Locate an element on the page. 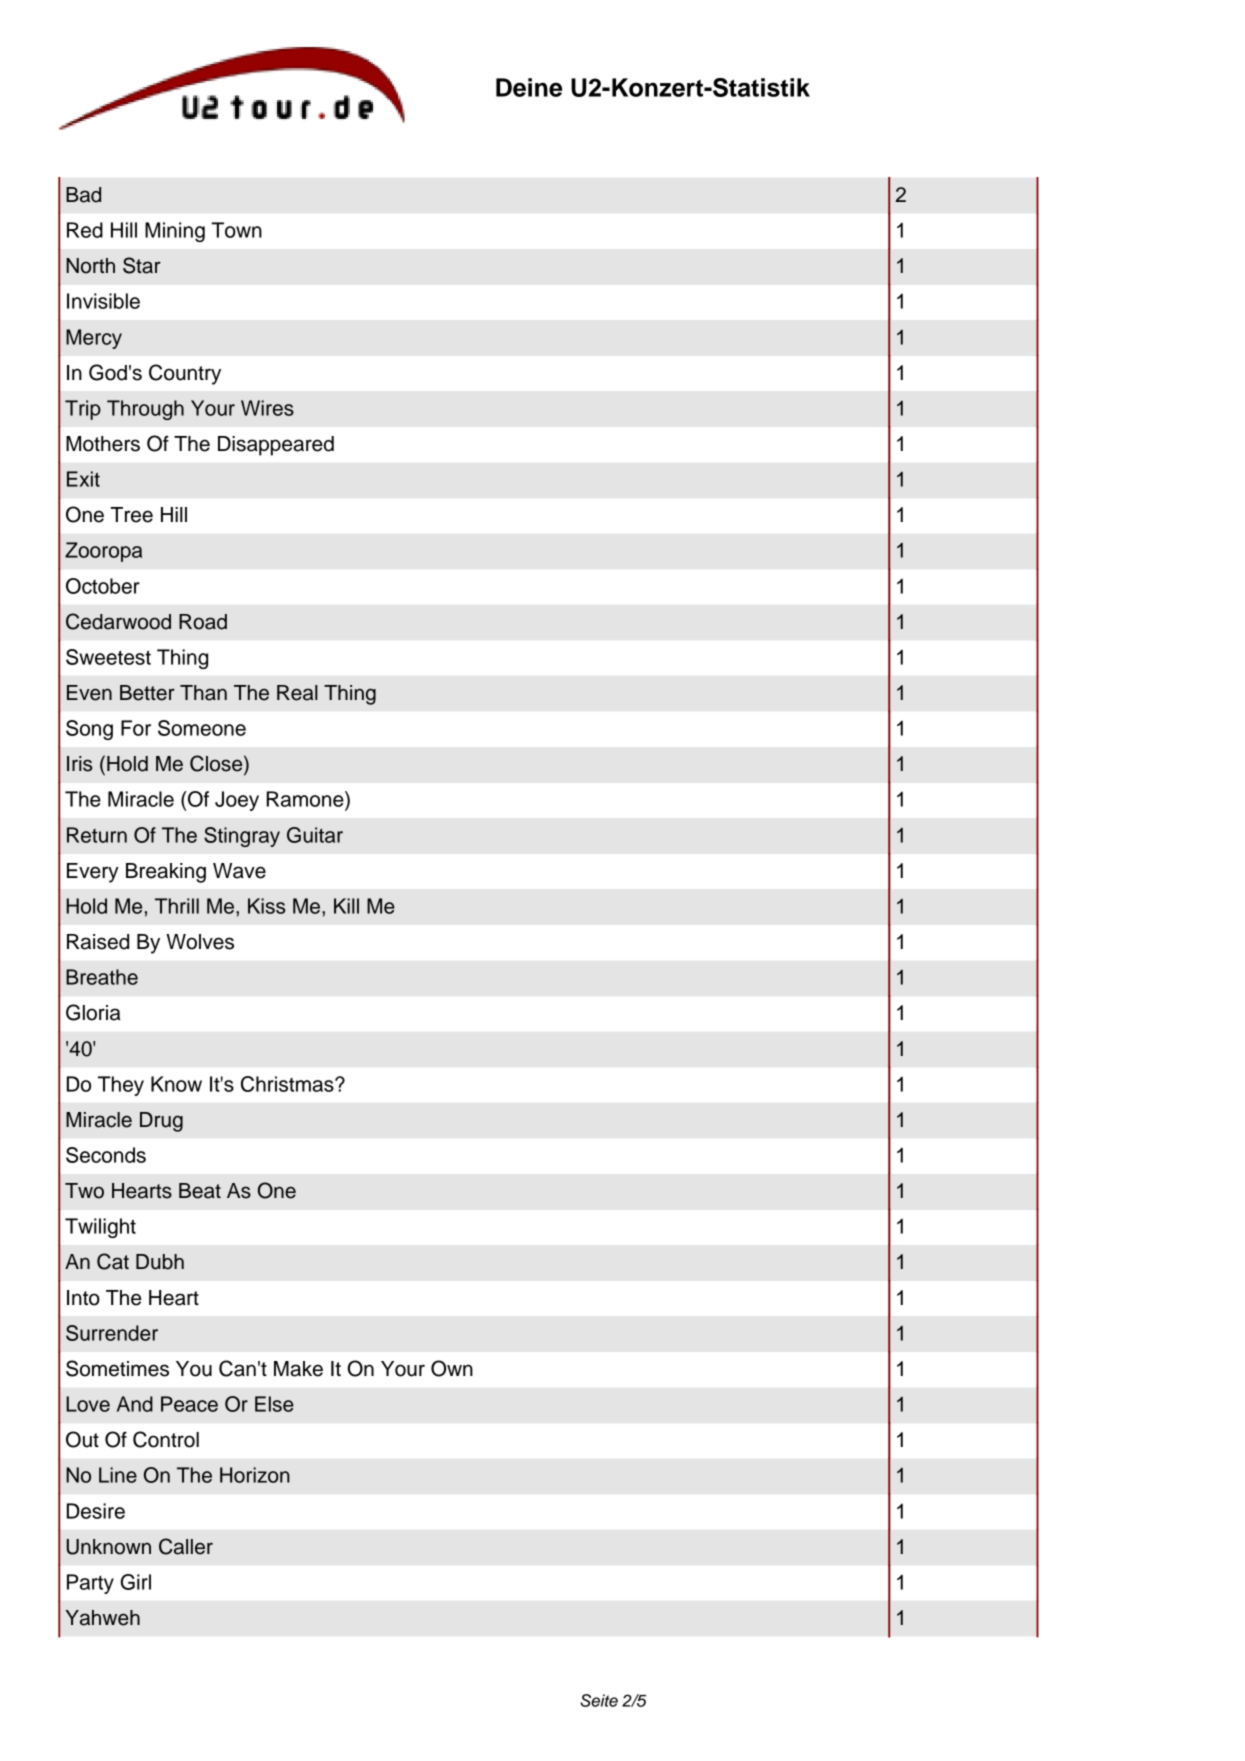 The width and height of the document is (1245, 1761). Ramone is located at coordinates (306, 799).
